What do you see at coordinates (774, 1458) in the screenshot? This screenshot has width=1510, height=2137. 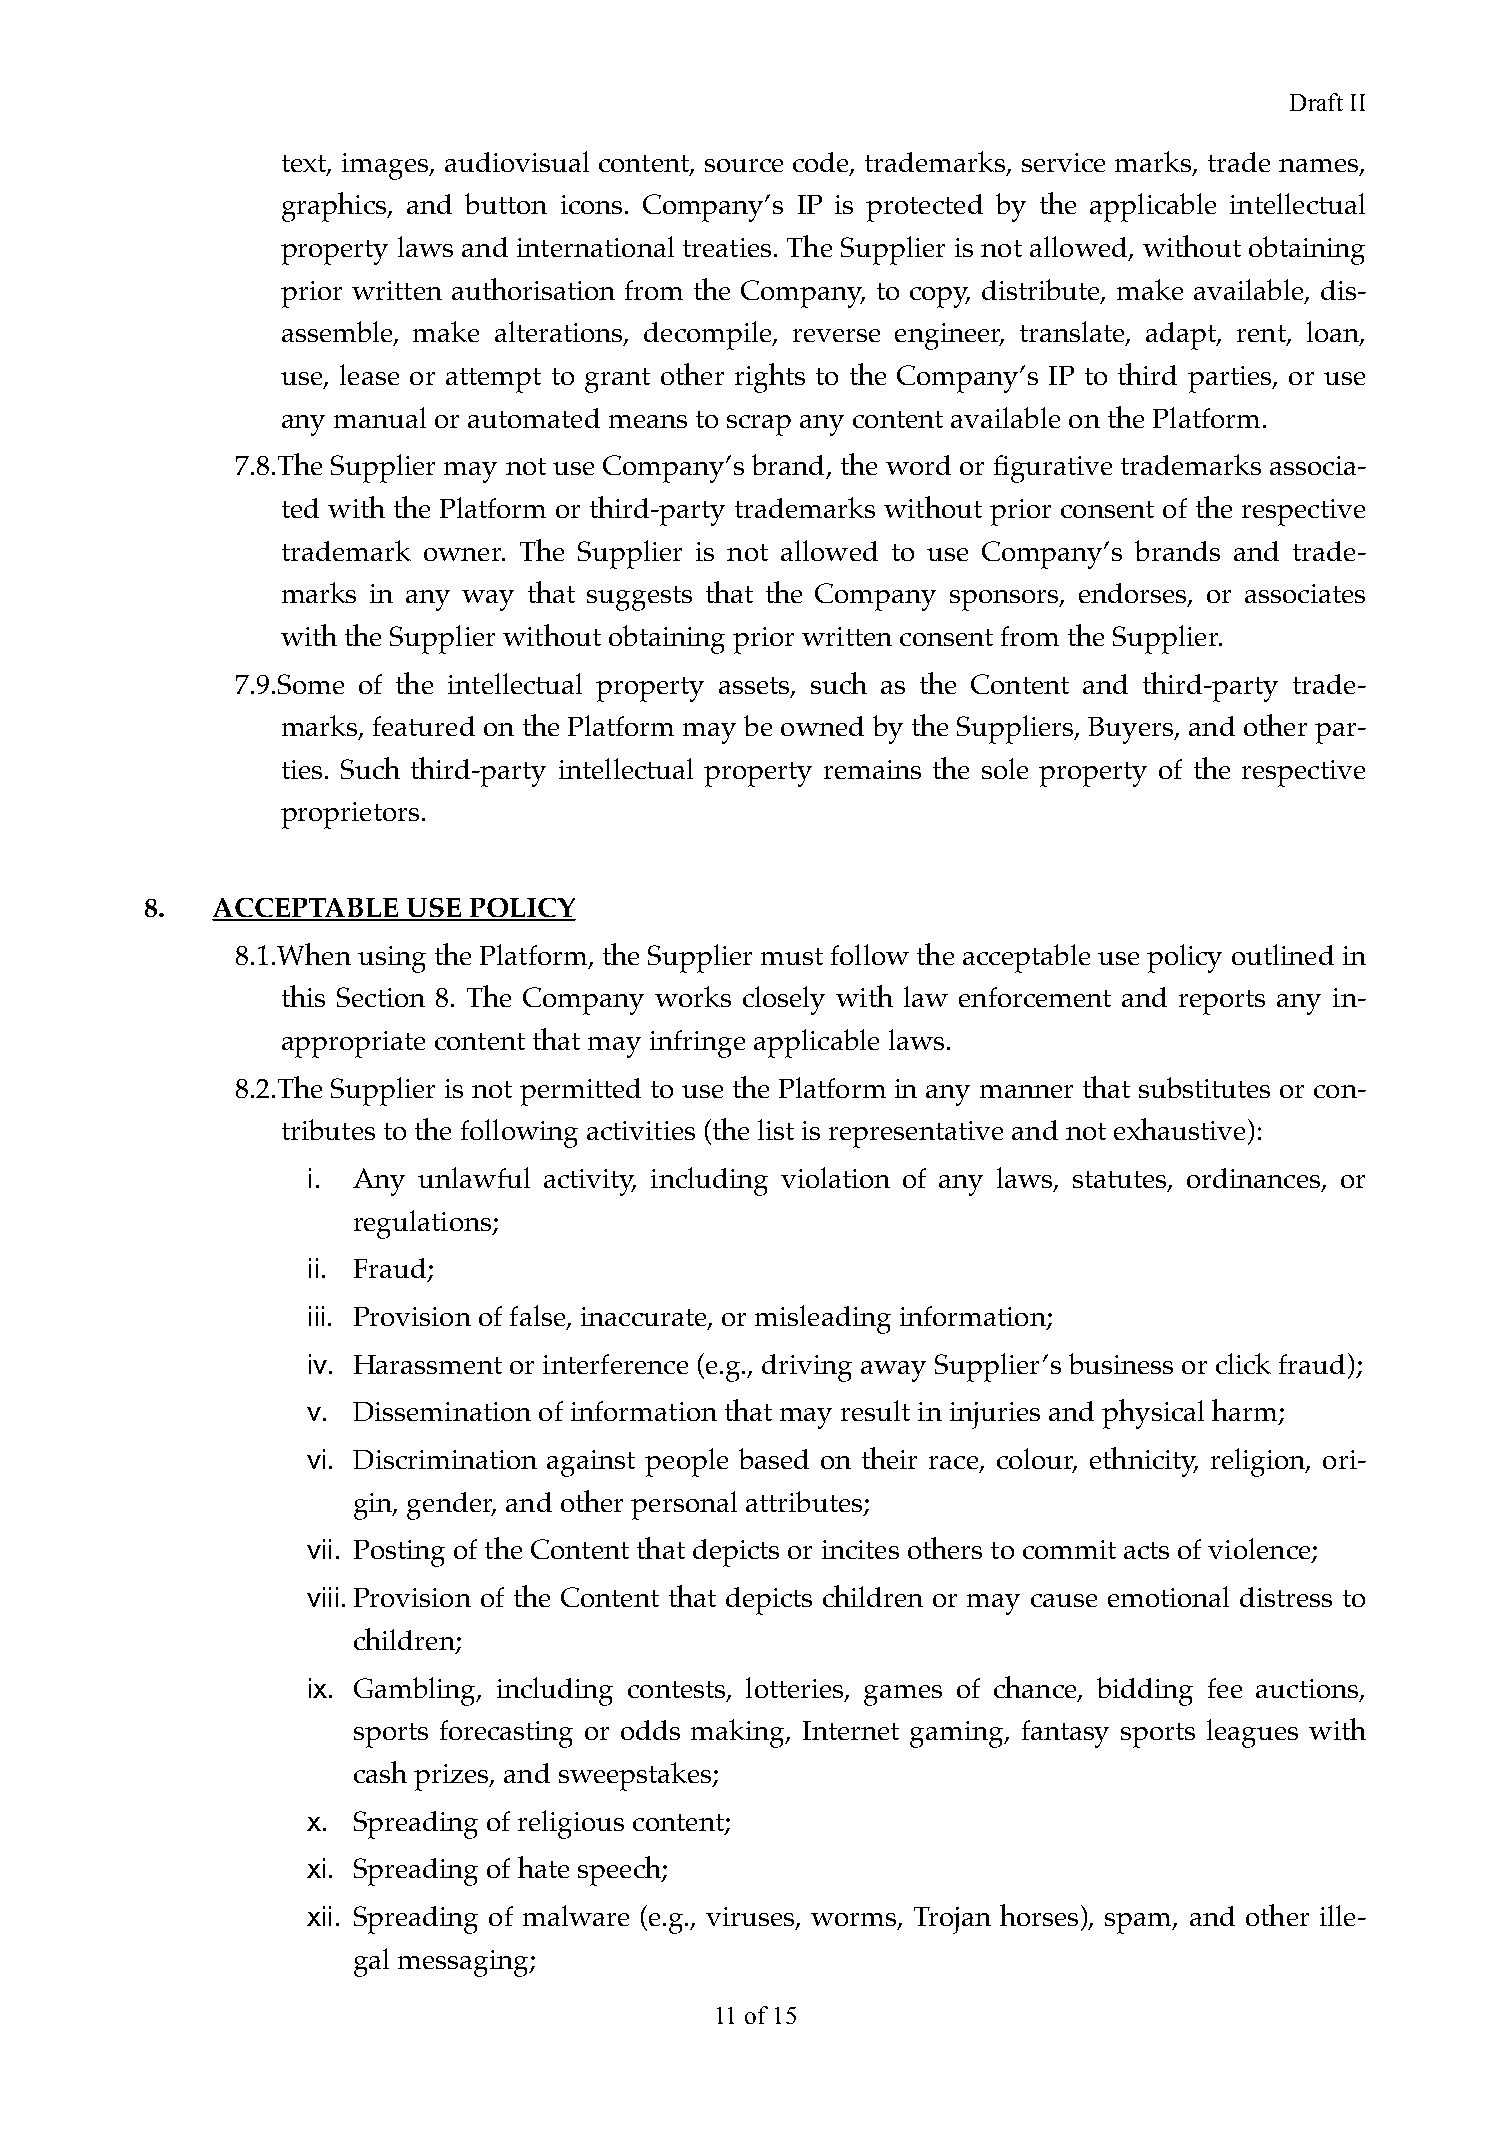 I see `based` at bounding box center [774, 1458].
